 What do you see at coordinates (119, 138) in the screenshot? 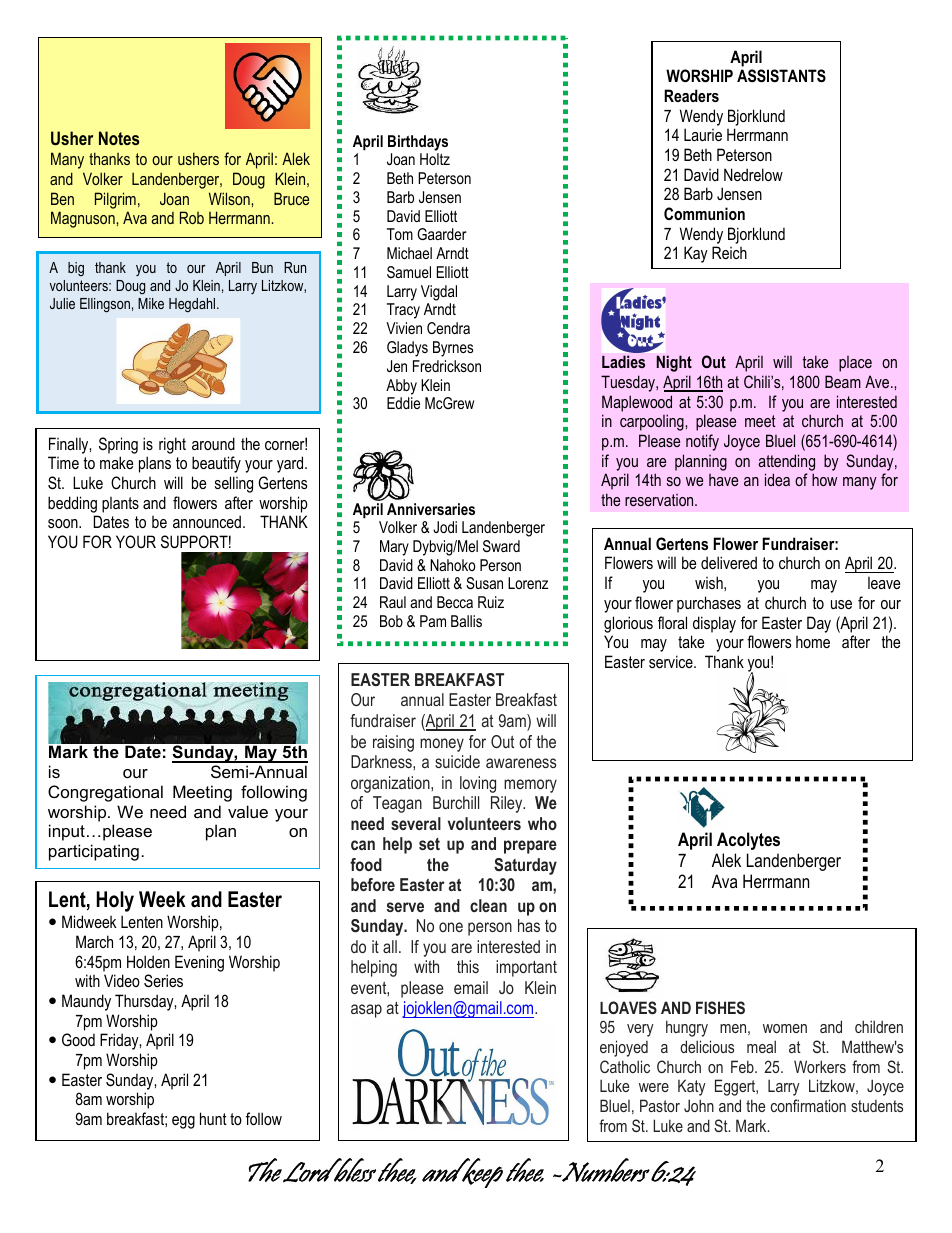
I see `Notes` at bounding box center [119, 138].
